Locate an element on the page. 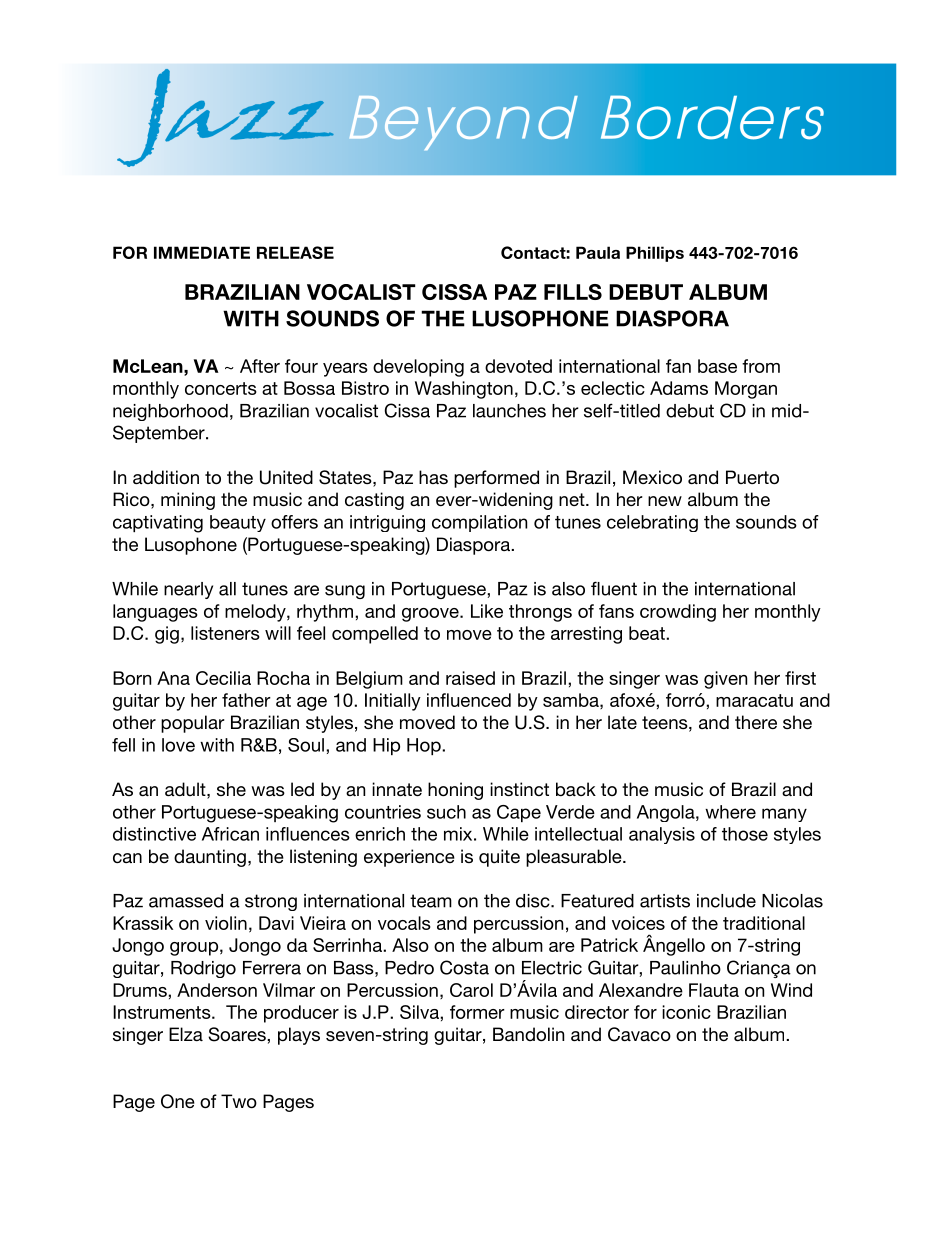 Image resolution: width=952 pixels, height=1233 pixels. IMMEDIATE is located at coordinates (202, 252).
